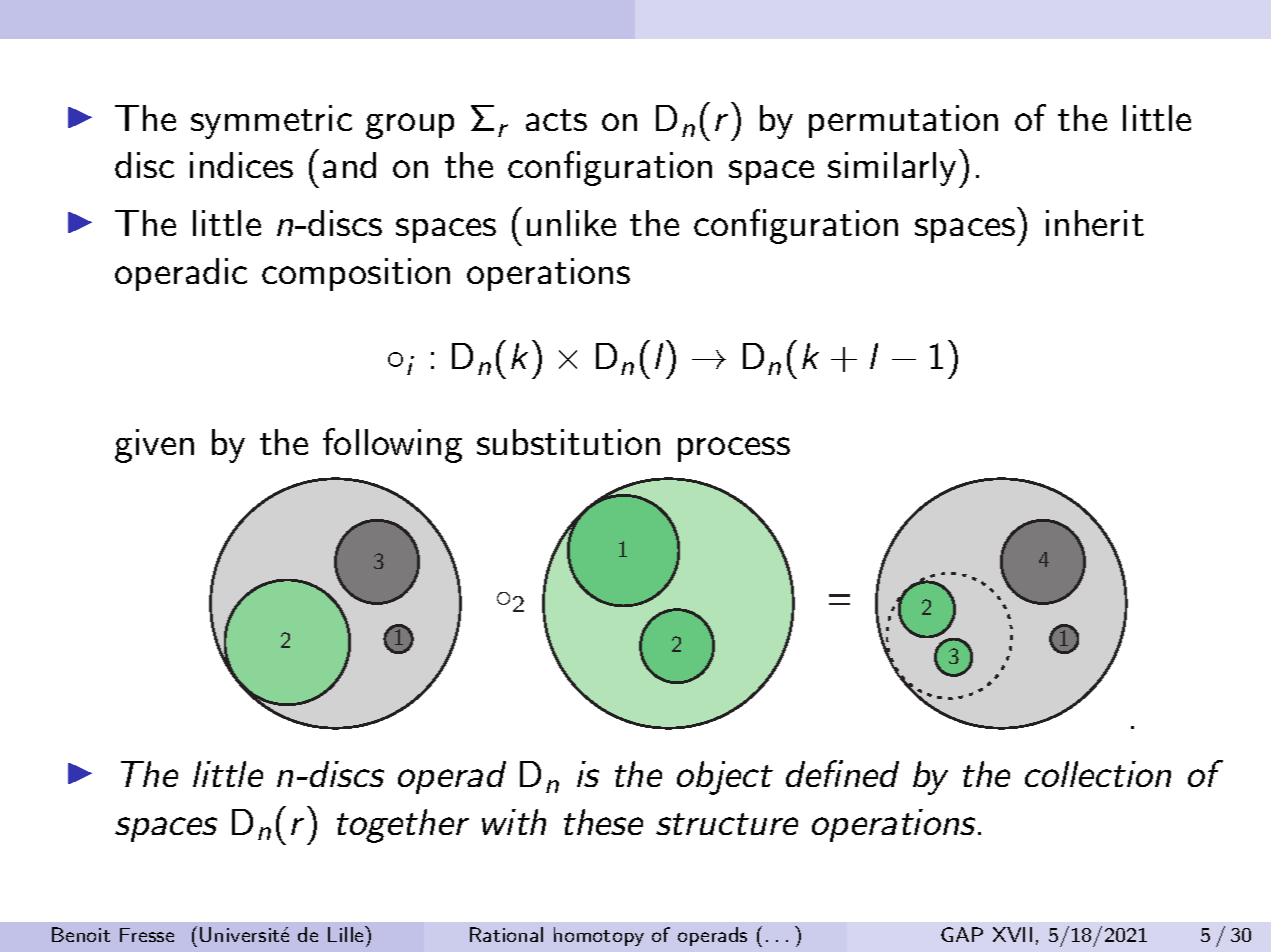 Image resolution: width=1271 pixels, height=952 pixels. What do you see at coordinates (81, 934) in the screenshot?
I see `Benoit` at bounding box center [81, 934].
